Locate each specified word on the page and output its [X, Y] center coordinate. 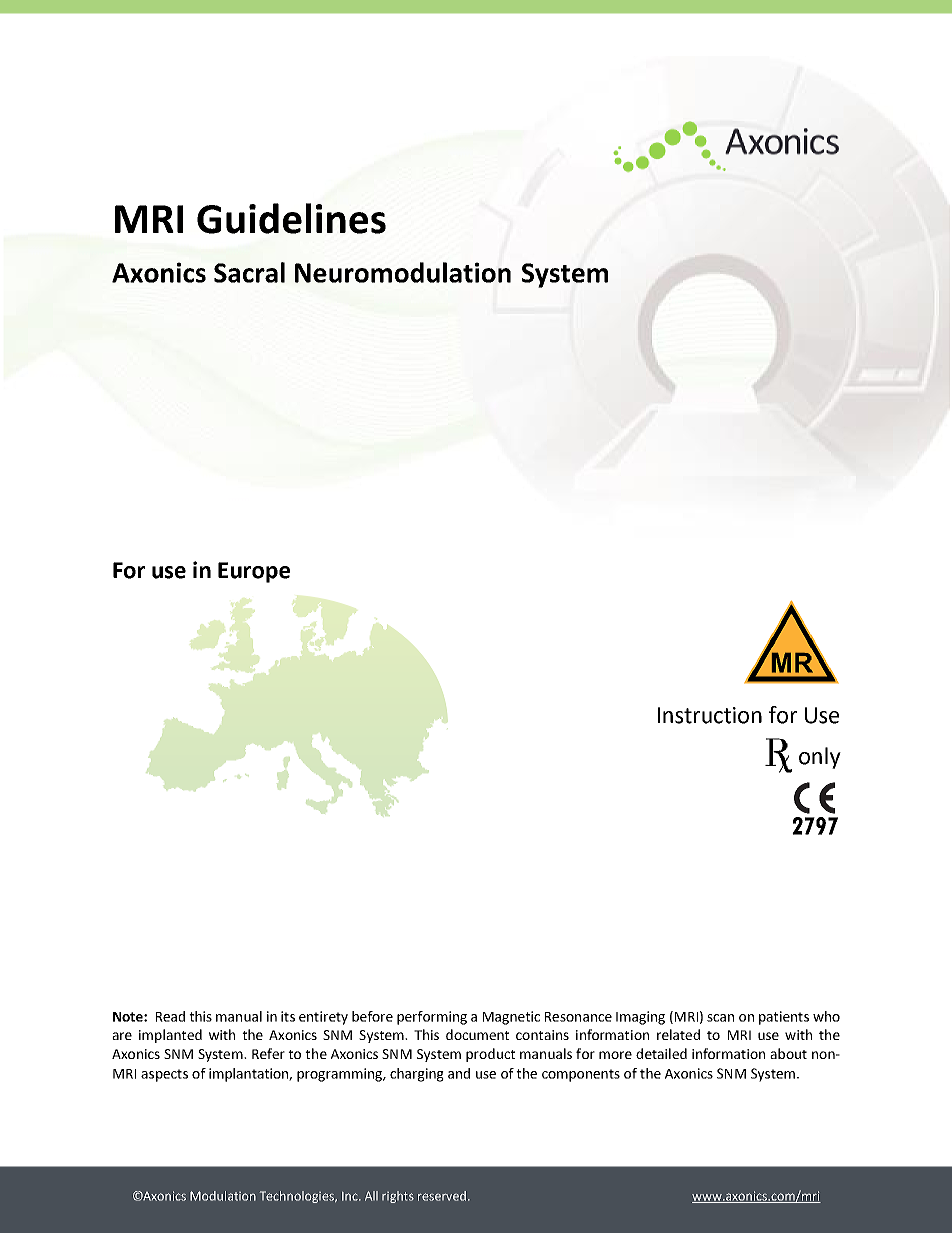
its [288, 1016]
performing [432, 1018]
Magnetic [511, 1018]
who [826, 1016]
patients [784, 1018]
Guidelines [291, 218]
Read [170, 1016]
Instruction [710, 715]
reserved [443, 1196]
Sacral [249, 272]
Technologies [298, 1197]
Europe [254, 572]
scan [720, 1018]
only [820, 758]
